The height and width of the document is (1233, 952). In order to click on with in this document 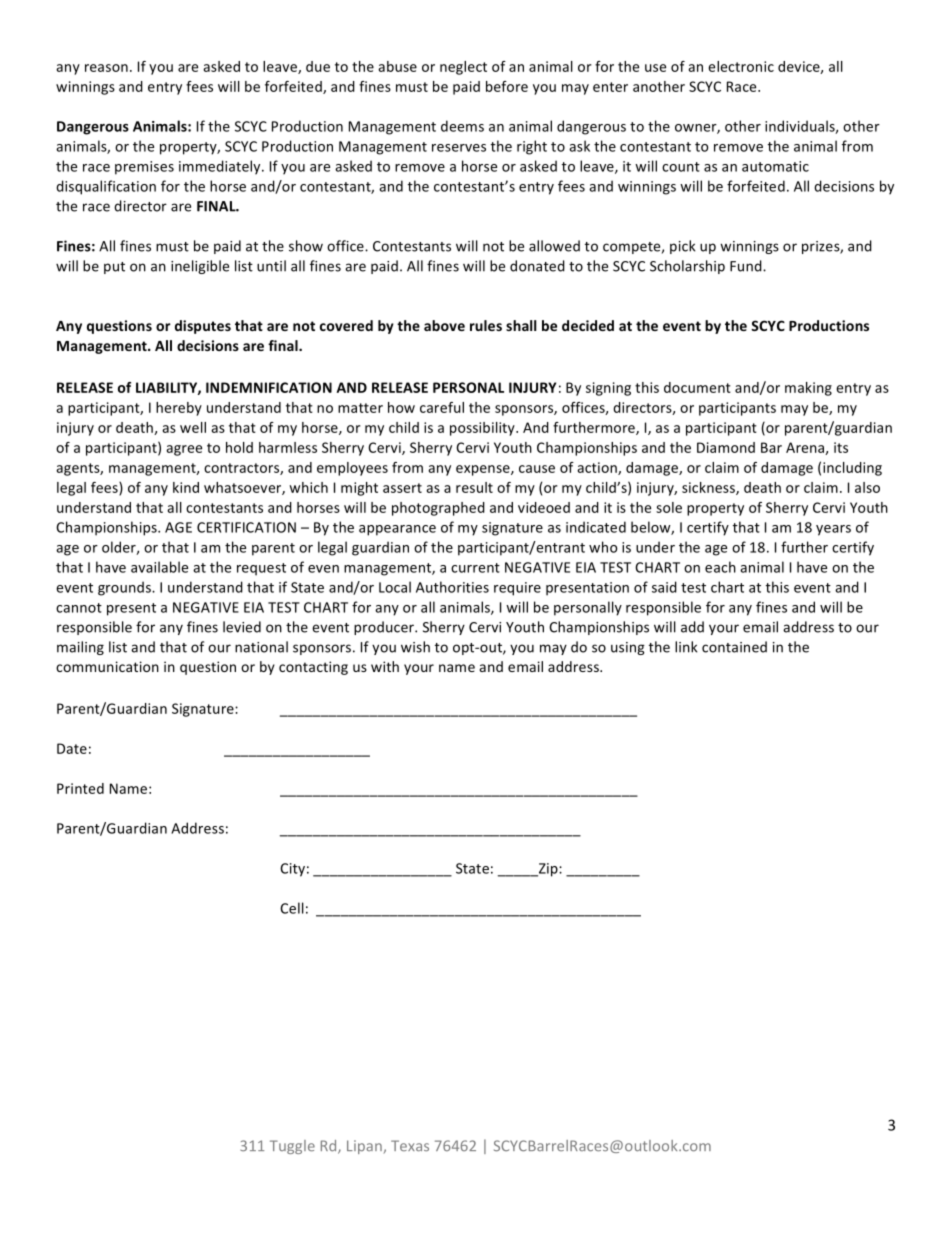, I will do `click(385, 666)`.
